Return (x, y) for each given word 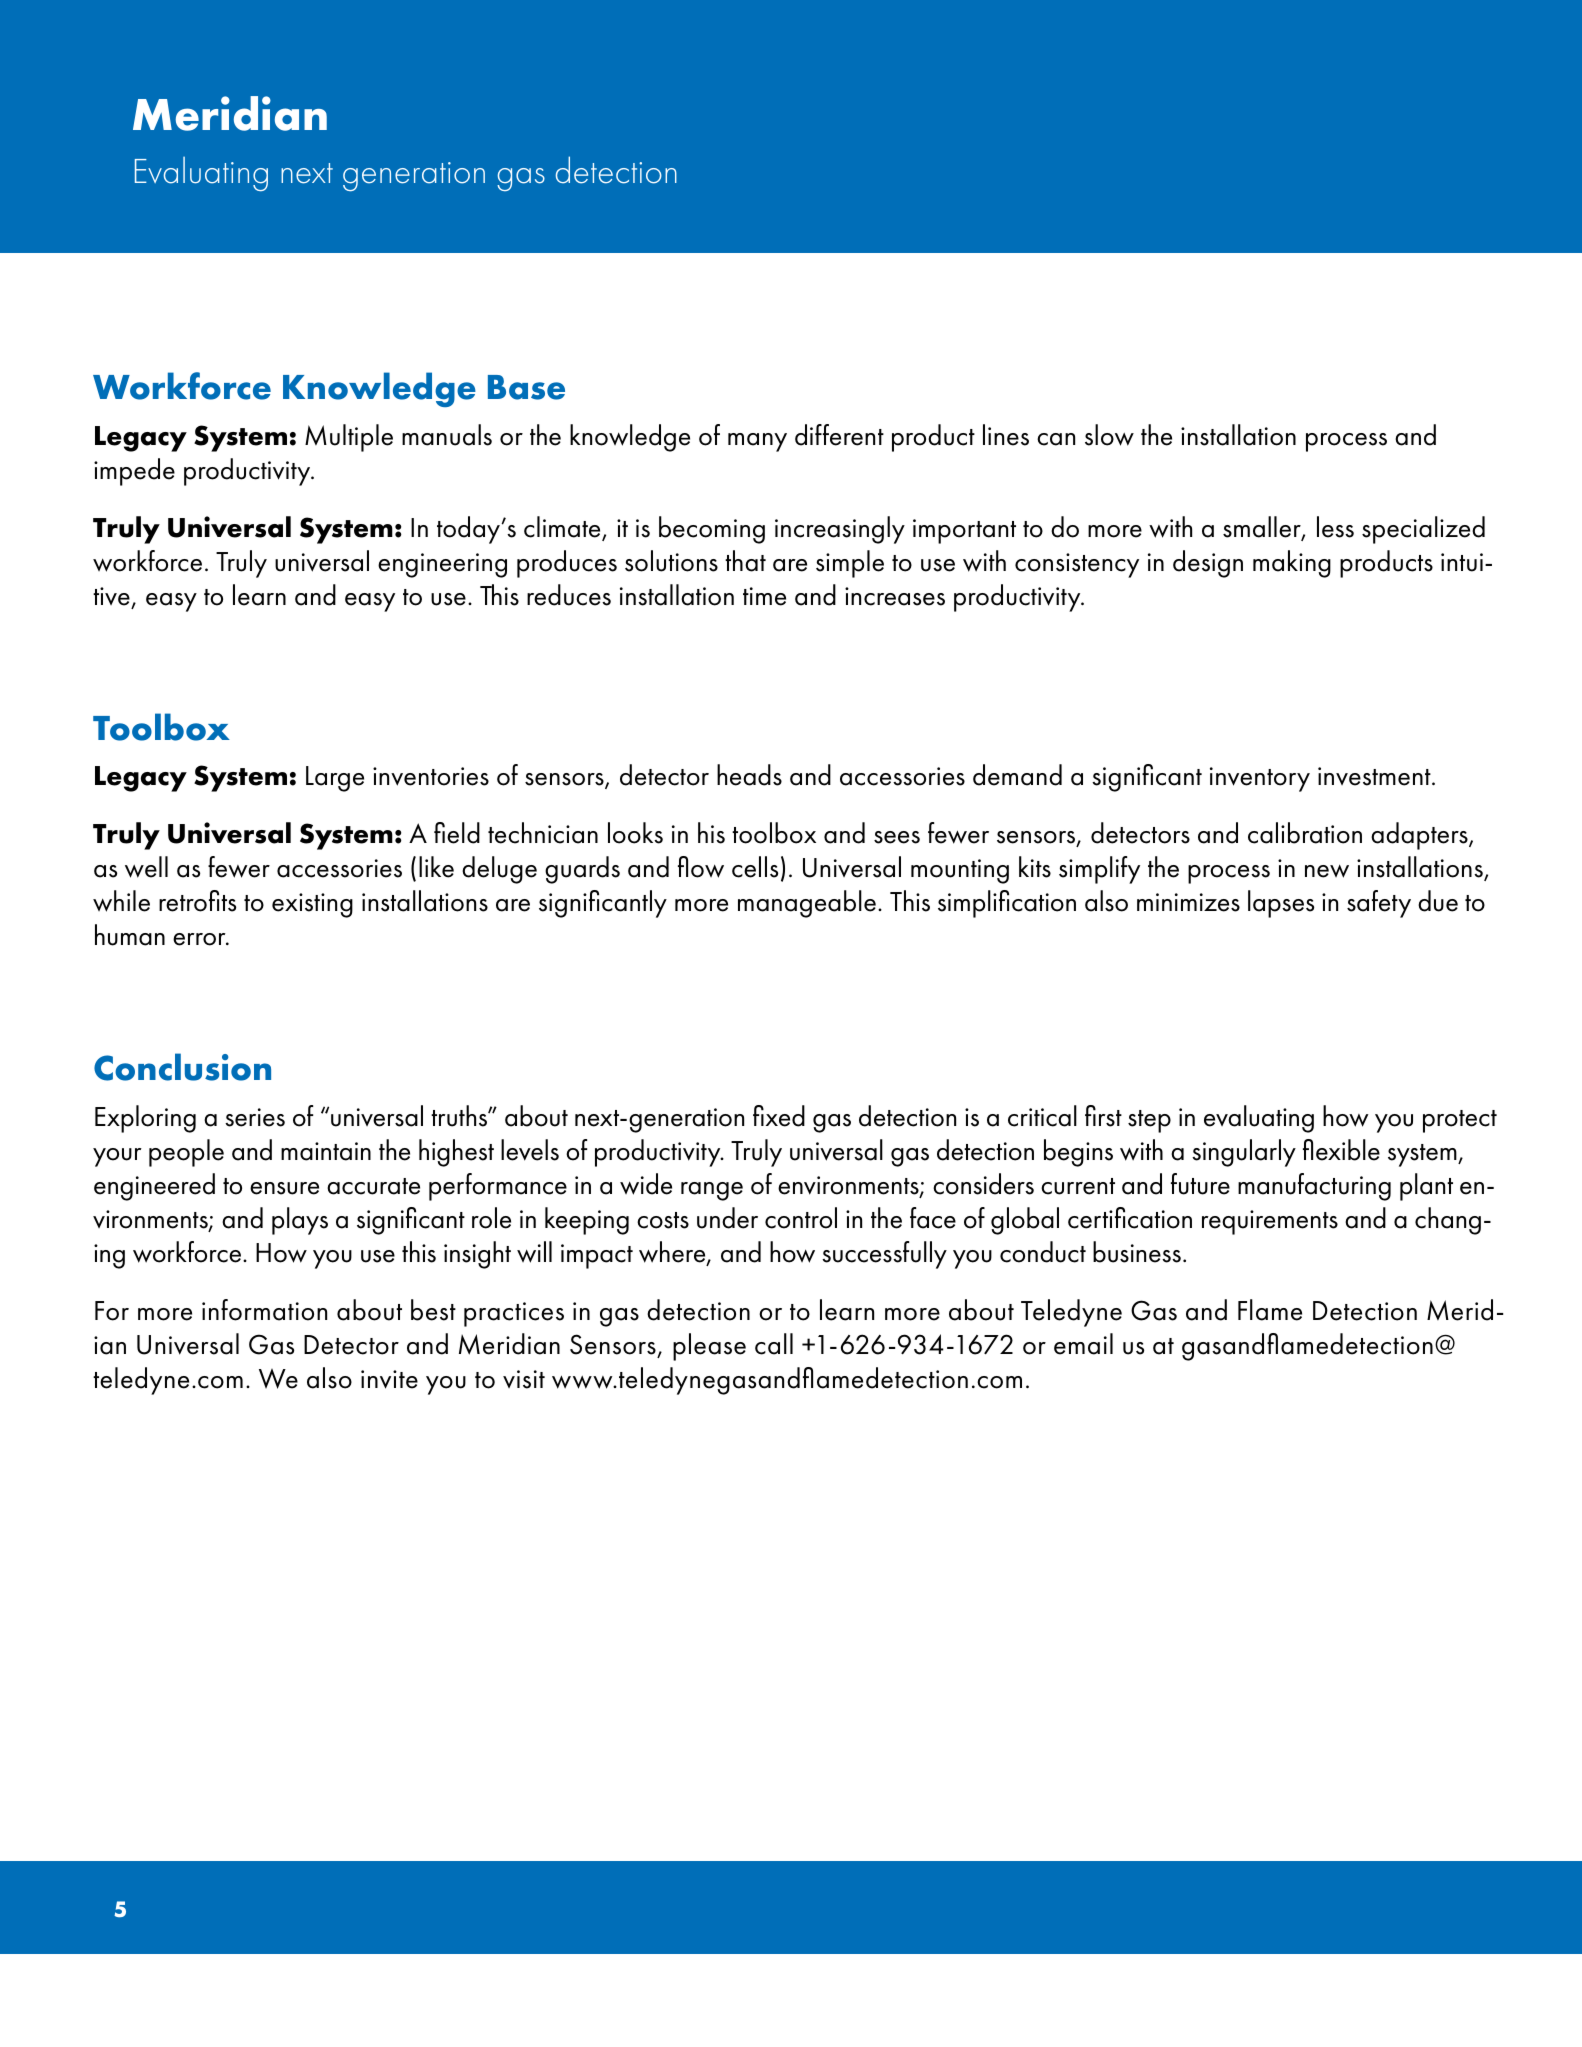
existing (312, 905)
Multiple (349, 438)
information (264, 1310)
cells (755, 867)
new (1327, 871)
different (839, 435)
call (774, 1344)
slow (1109, 435)
